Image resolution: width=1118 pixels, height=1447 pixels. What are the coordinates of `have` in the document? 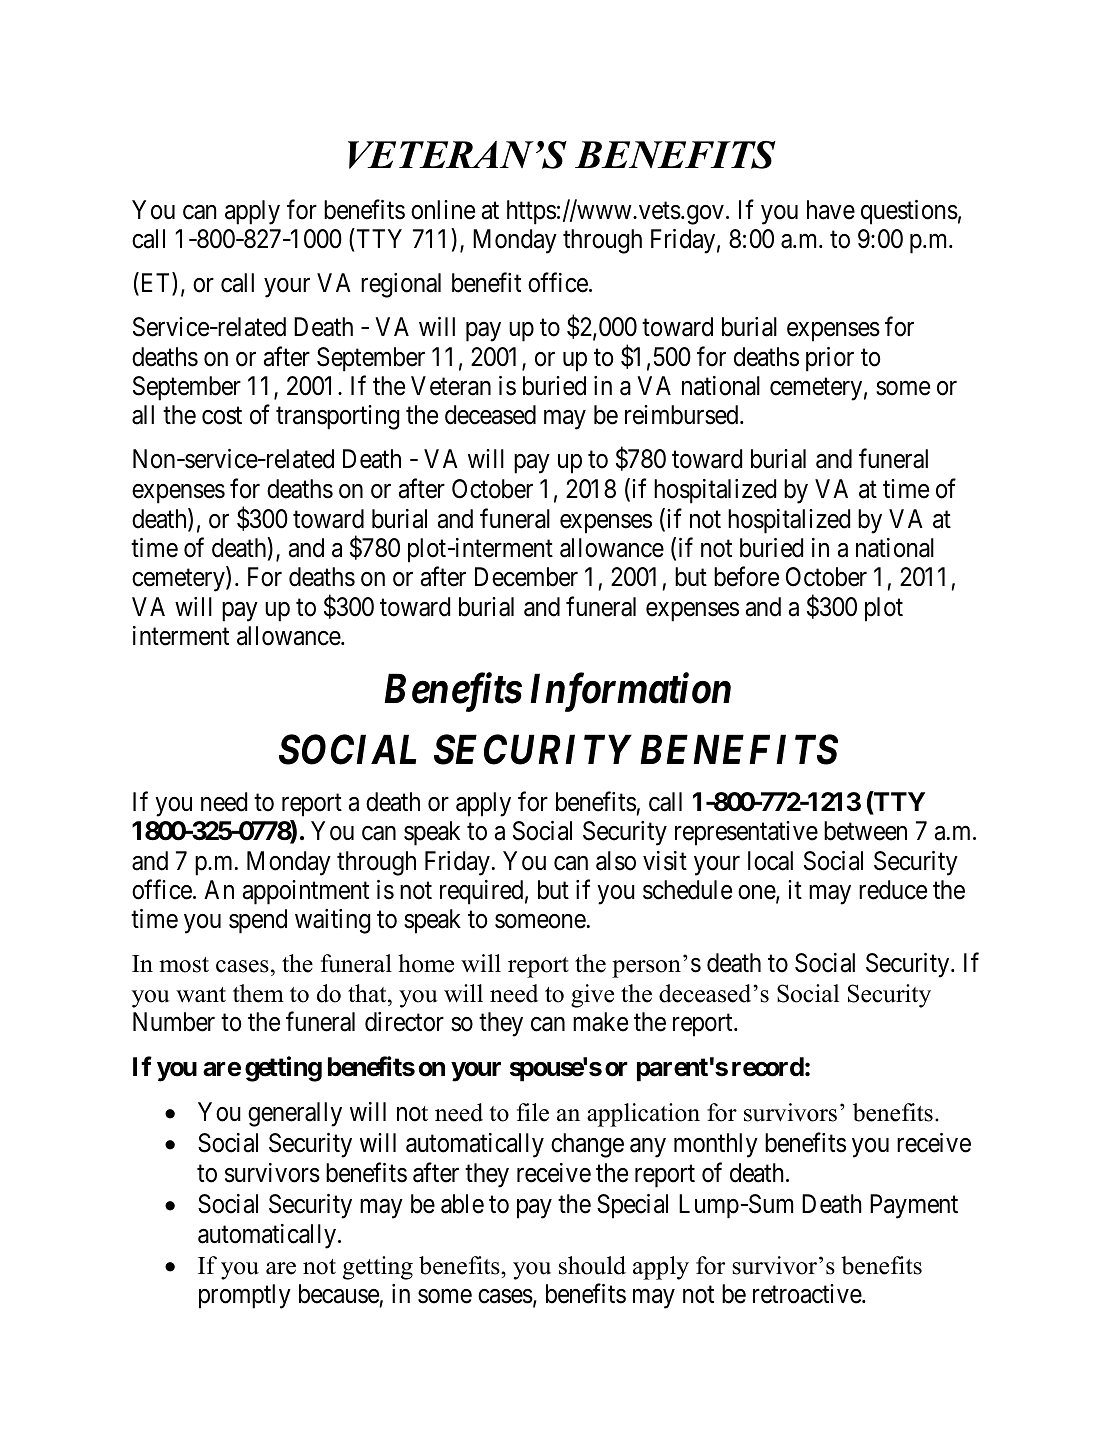 It's located at (831, 210).
